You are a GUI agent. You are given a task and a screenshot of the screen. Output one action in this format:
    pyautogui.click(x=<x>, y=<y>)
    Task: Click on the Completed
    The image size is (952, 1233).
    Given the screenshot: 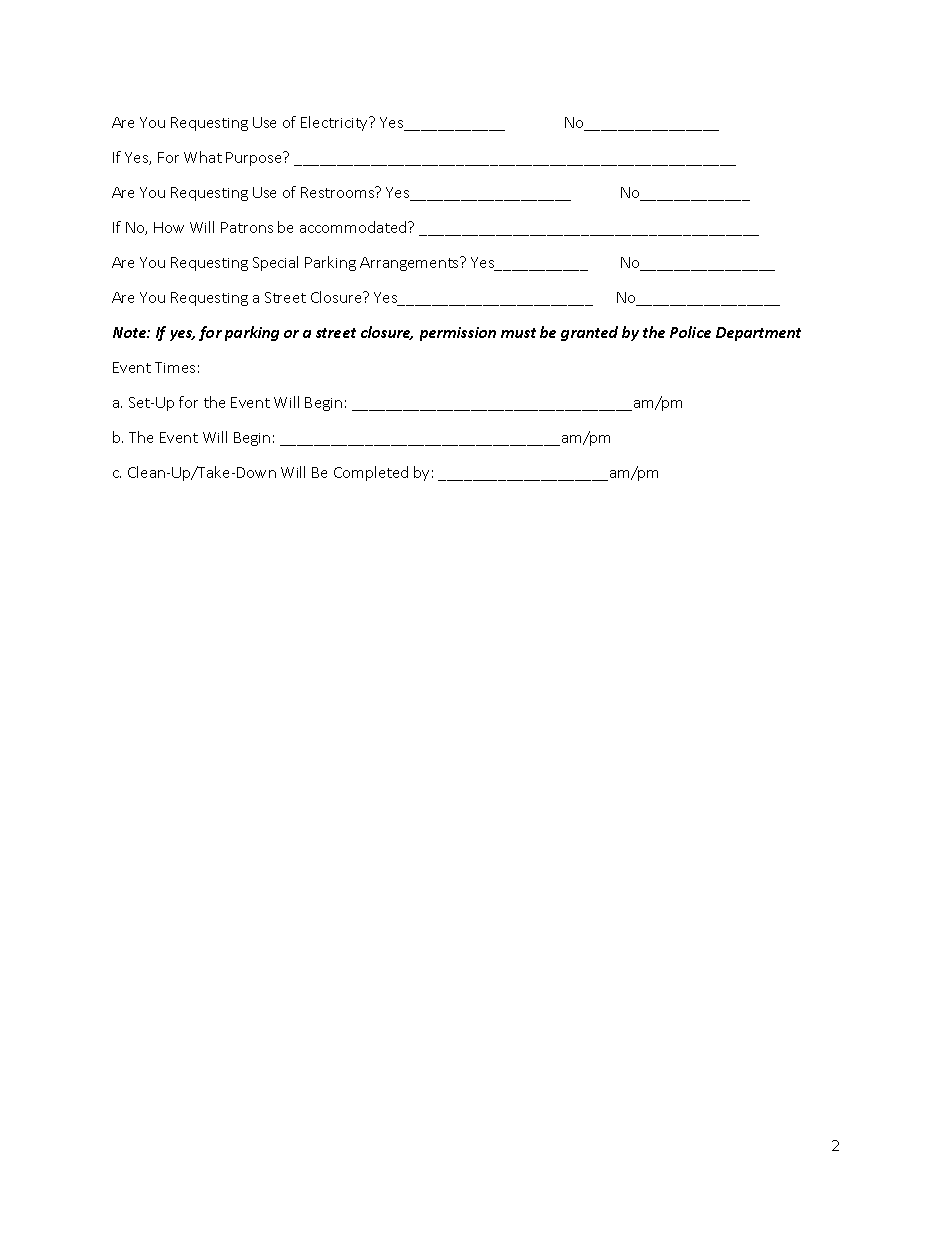 What is the action you would take?
    pyautogui.click(x=371, y=473)
